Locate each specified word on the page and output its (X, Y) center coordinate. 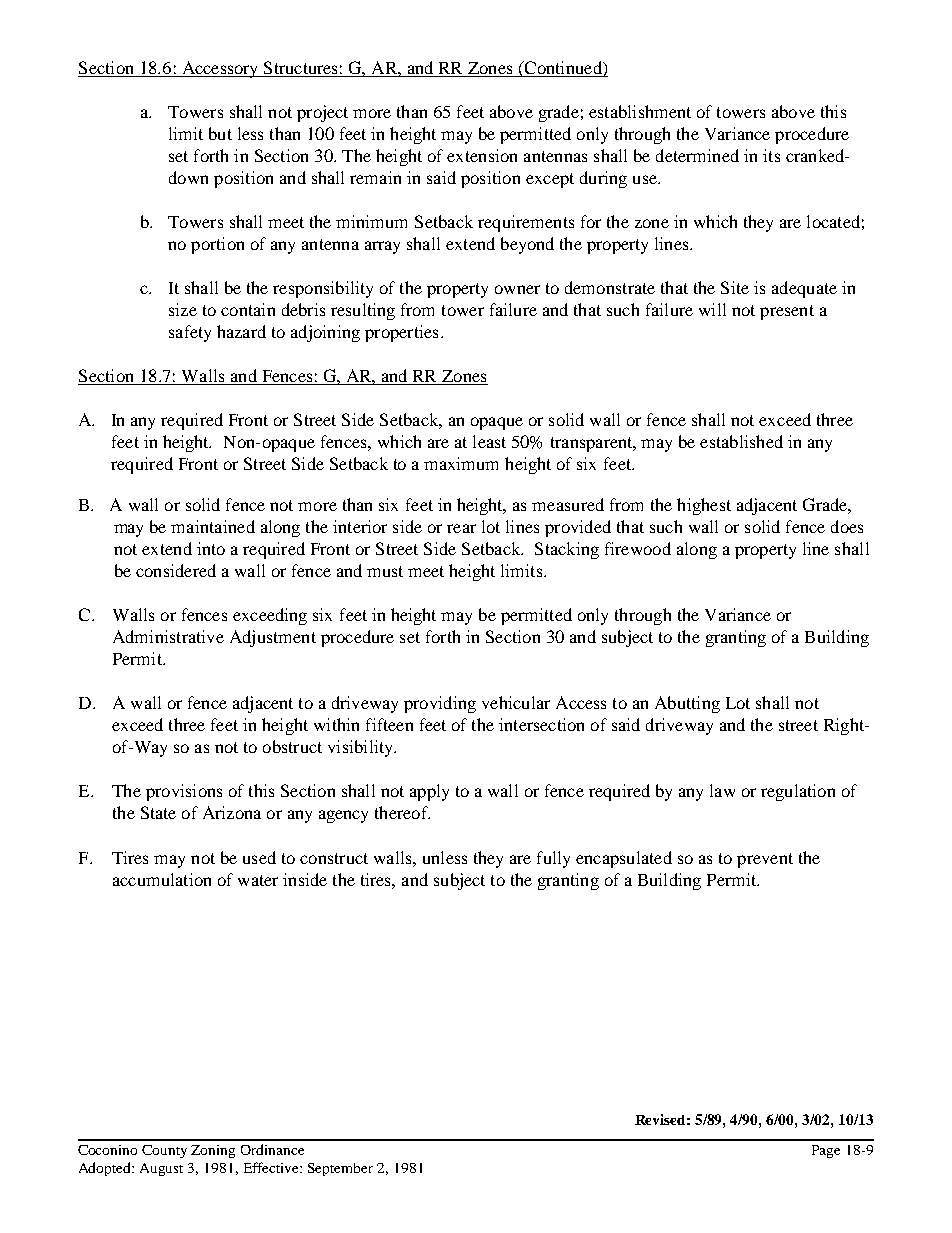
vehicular (516, 702)
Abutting (687, 704)
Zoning (213, 1151)
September (340, 1169)
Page (826, 1151)
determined (697, 155)
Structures (300, 67)
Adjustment (273, 638)
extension (482, 155)
